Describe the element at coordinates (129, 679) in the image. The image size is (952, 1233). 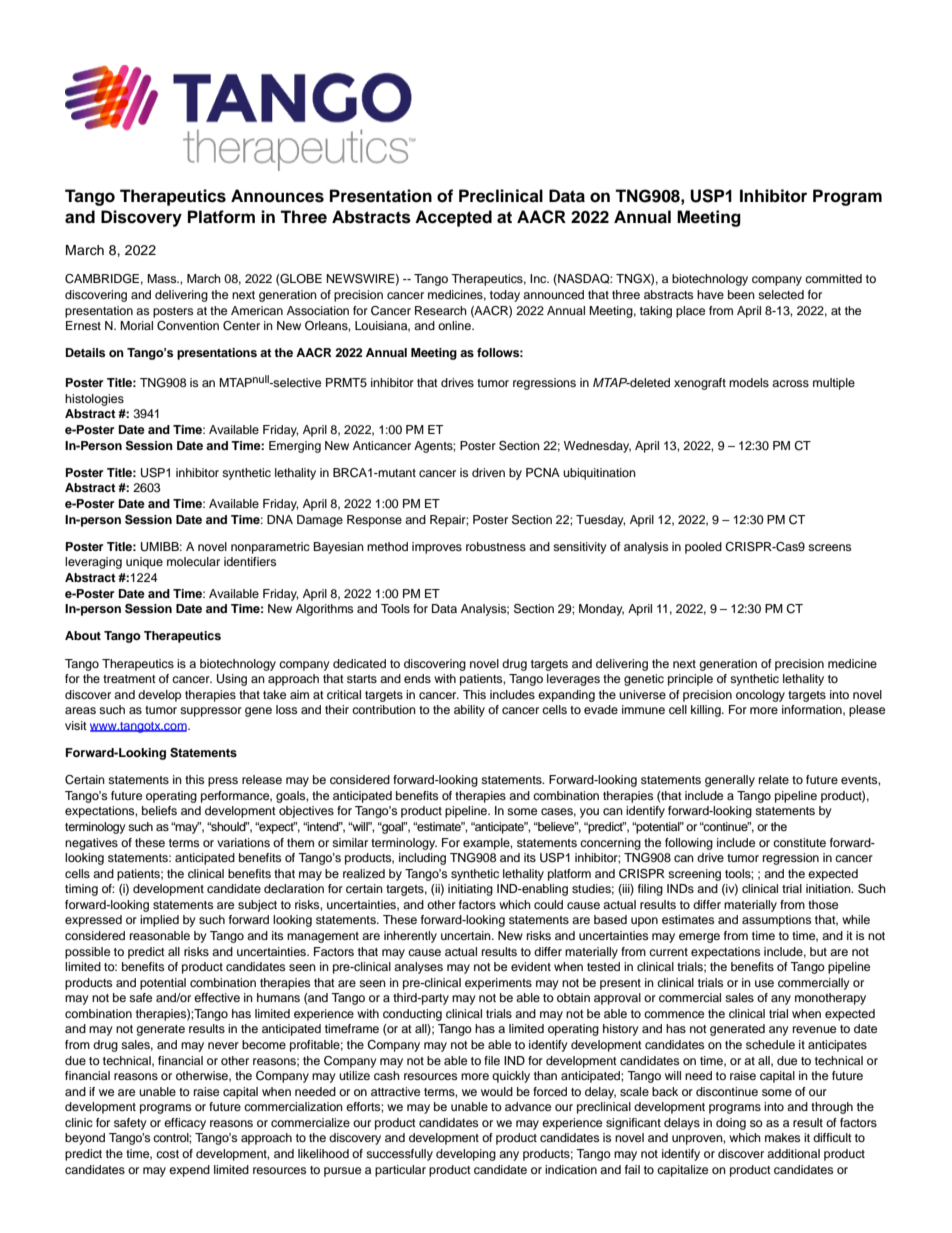
I see `treatment` at that location.
